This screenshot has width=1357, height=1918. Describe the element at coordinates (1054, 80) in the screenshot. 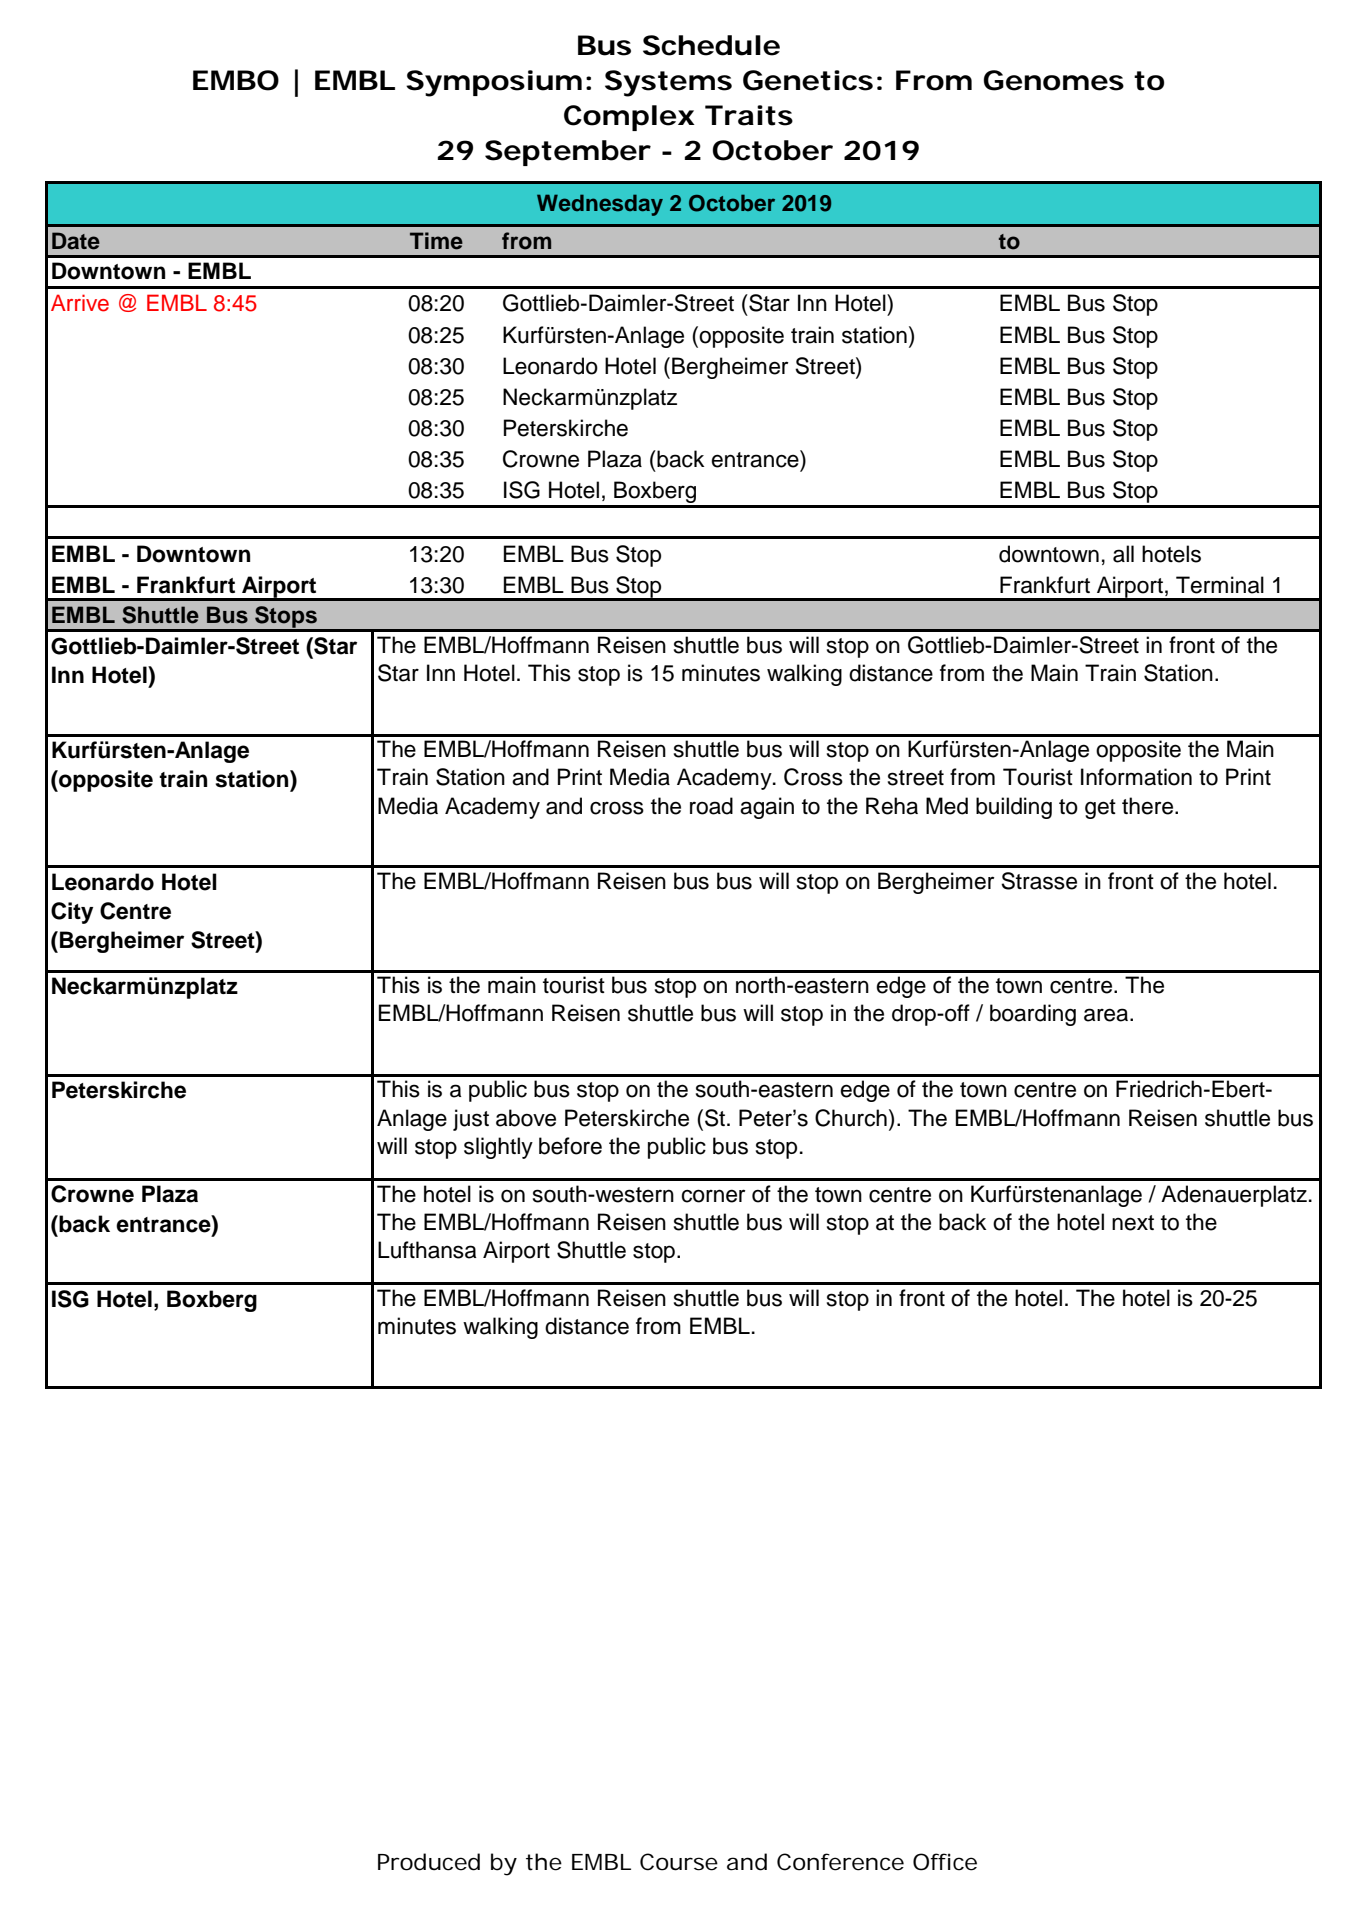

I see `Genomes` at that location.
